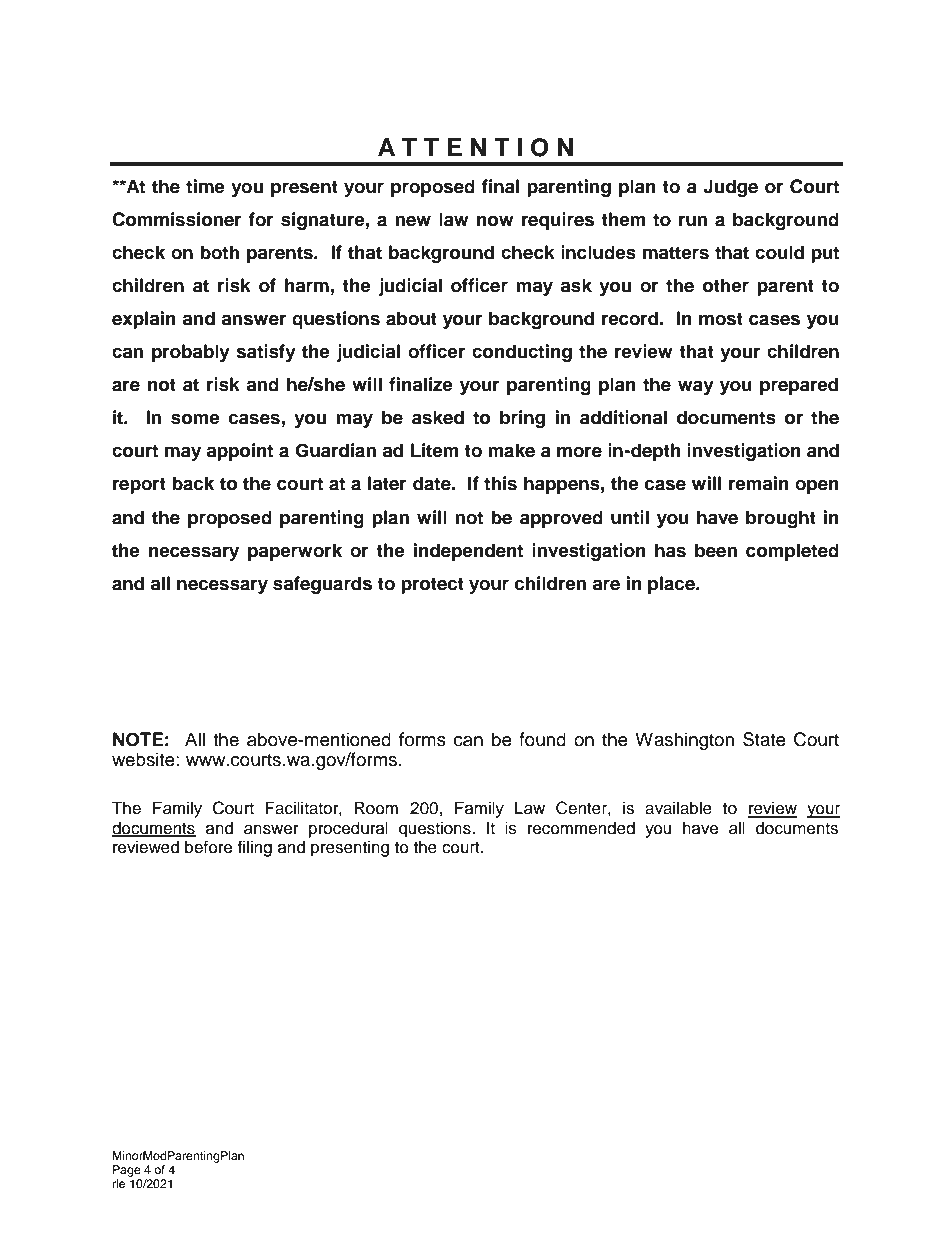 This image has height=1233, width=952. What do you see at coordinates (581, 828) in the image?
I see `recommended` at bounding box center [581, 828].
